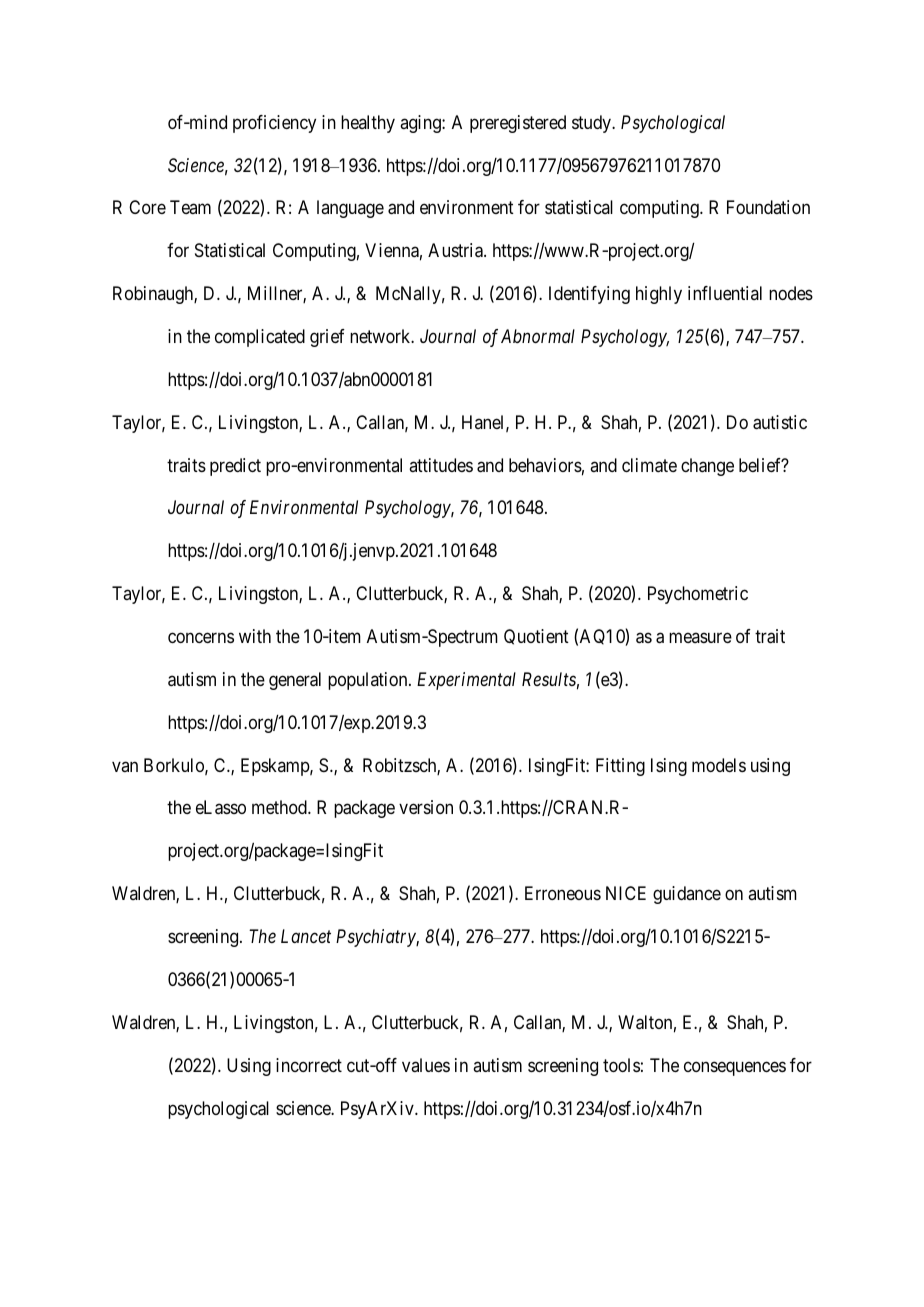 The image size is (924, 1307). Describe the element at coordinates (421, 124) in the image. I see `aging` at that location.
